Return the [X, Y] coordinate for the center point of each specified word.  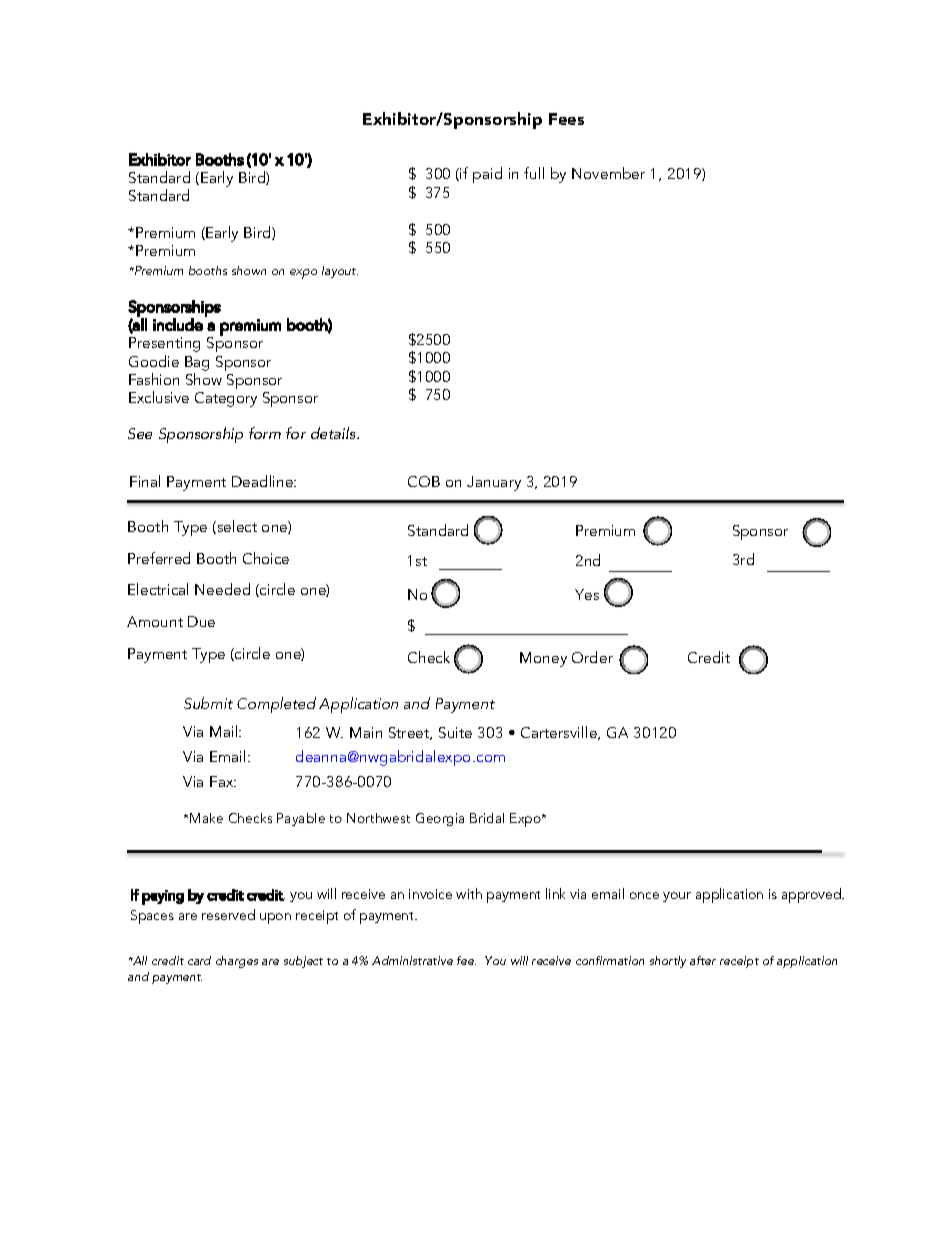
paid [487, 175]
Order [592, 657]
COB [424, 481]
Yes [587, 594]
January [494, 483]
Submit [208, 703]
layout [340, 272]
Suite [455, 732]
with [469, 893]
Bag [197, 363]
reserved [228, 914]
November [608, 173]
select [236, 527]
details [335, 433]
